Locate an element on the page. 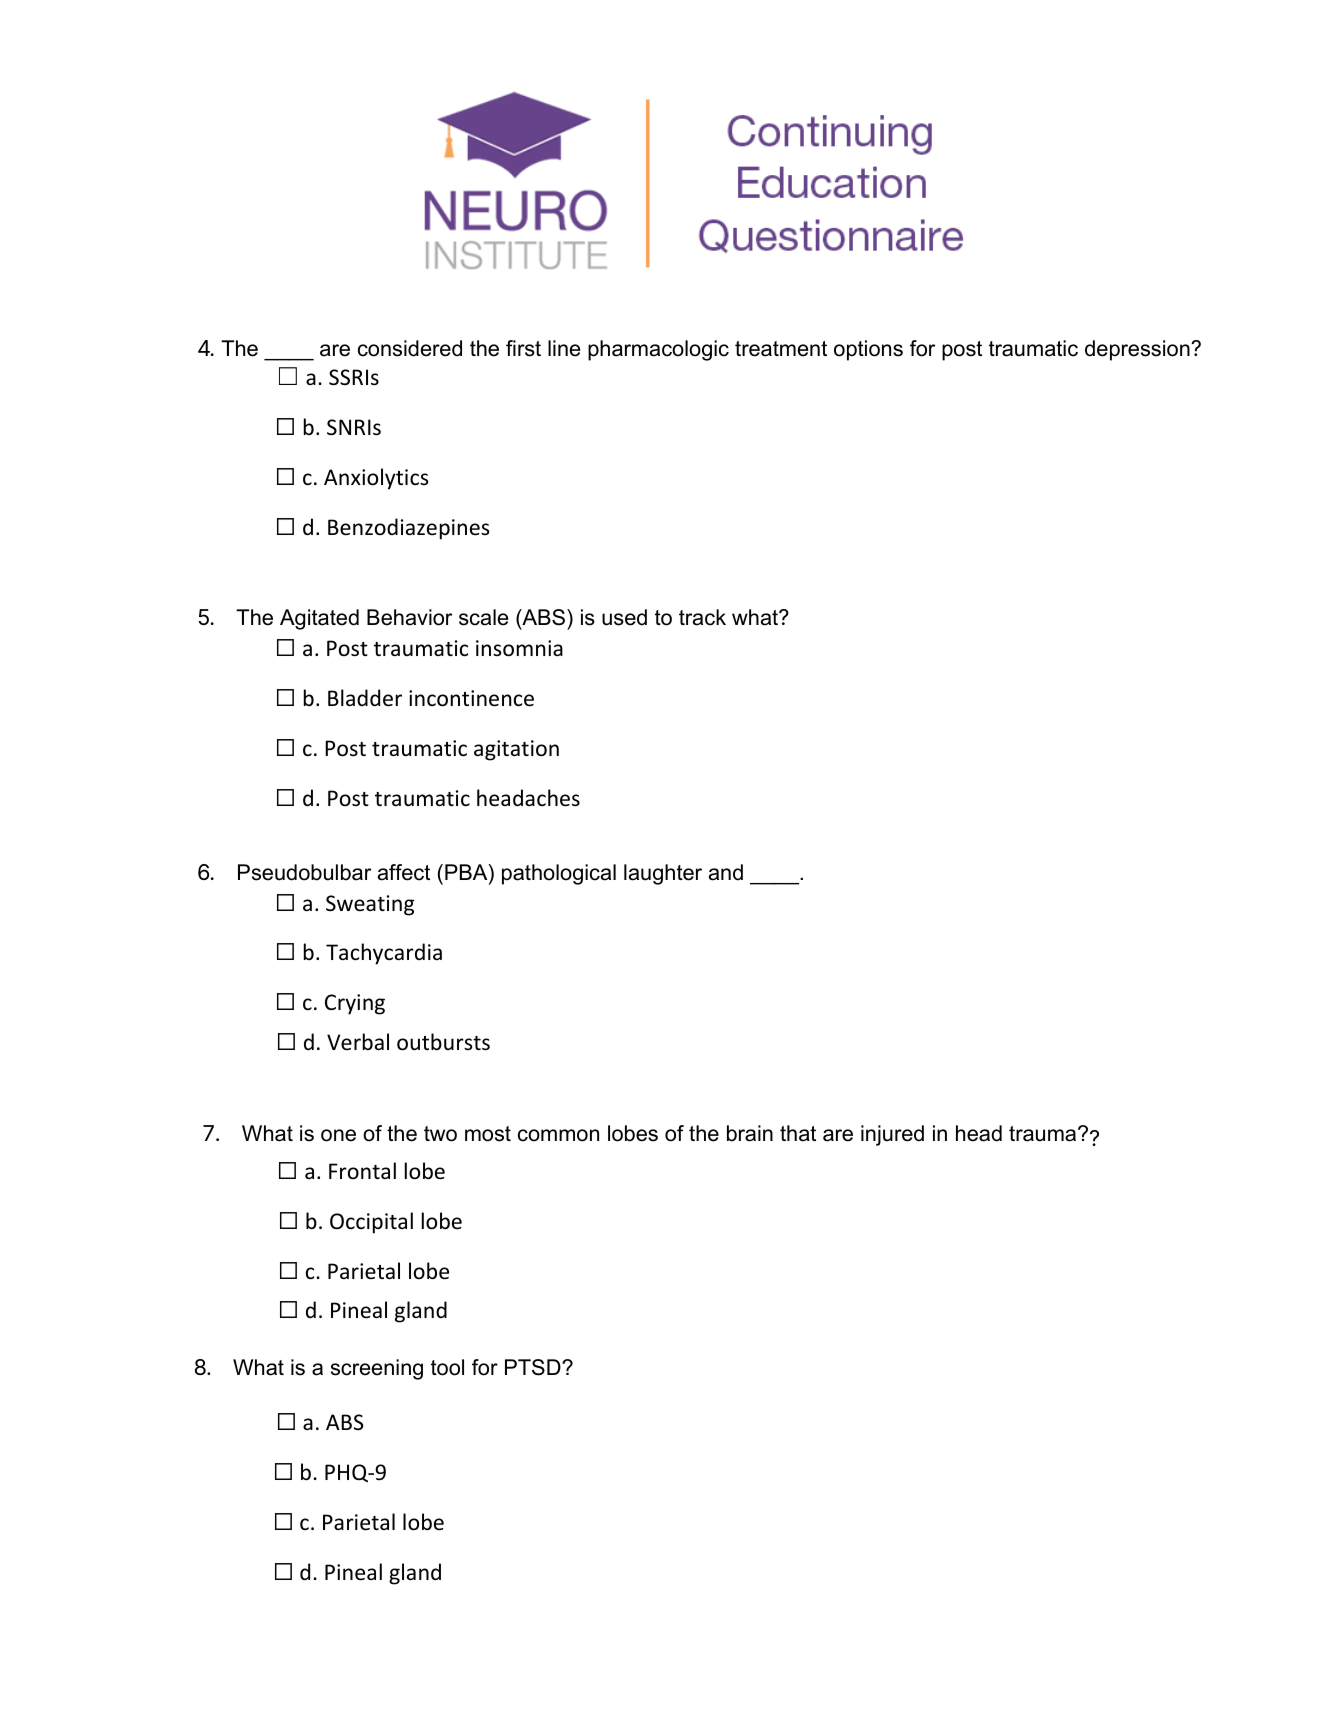 The height and width of the document is (1735, 1340). treatment is located at coordinates (781, 349).
